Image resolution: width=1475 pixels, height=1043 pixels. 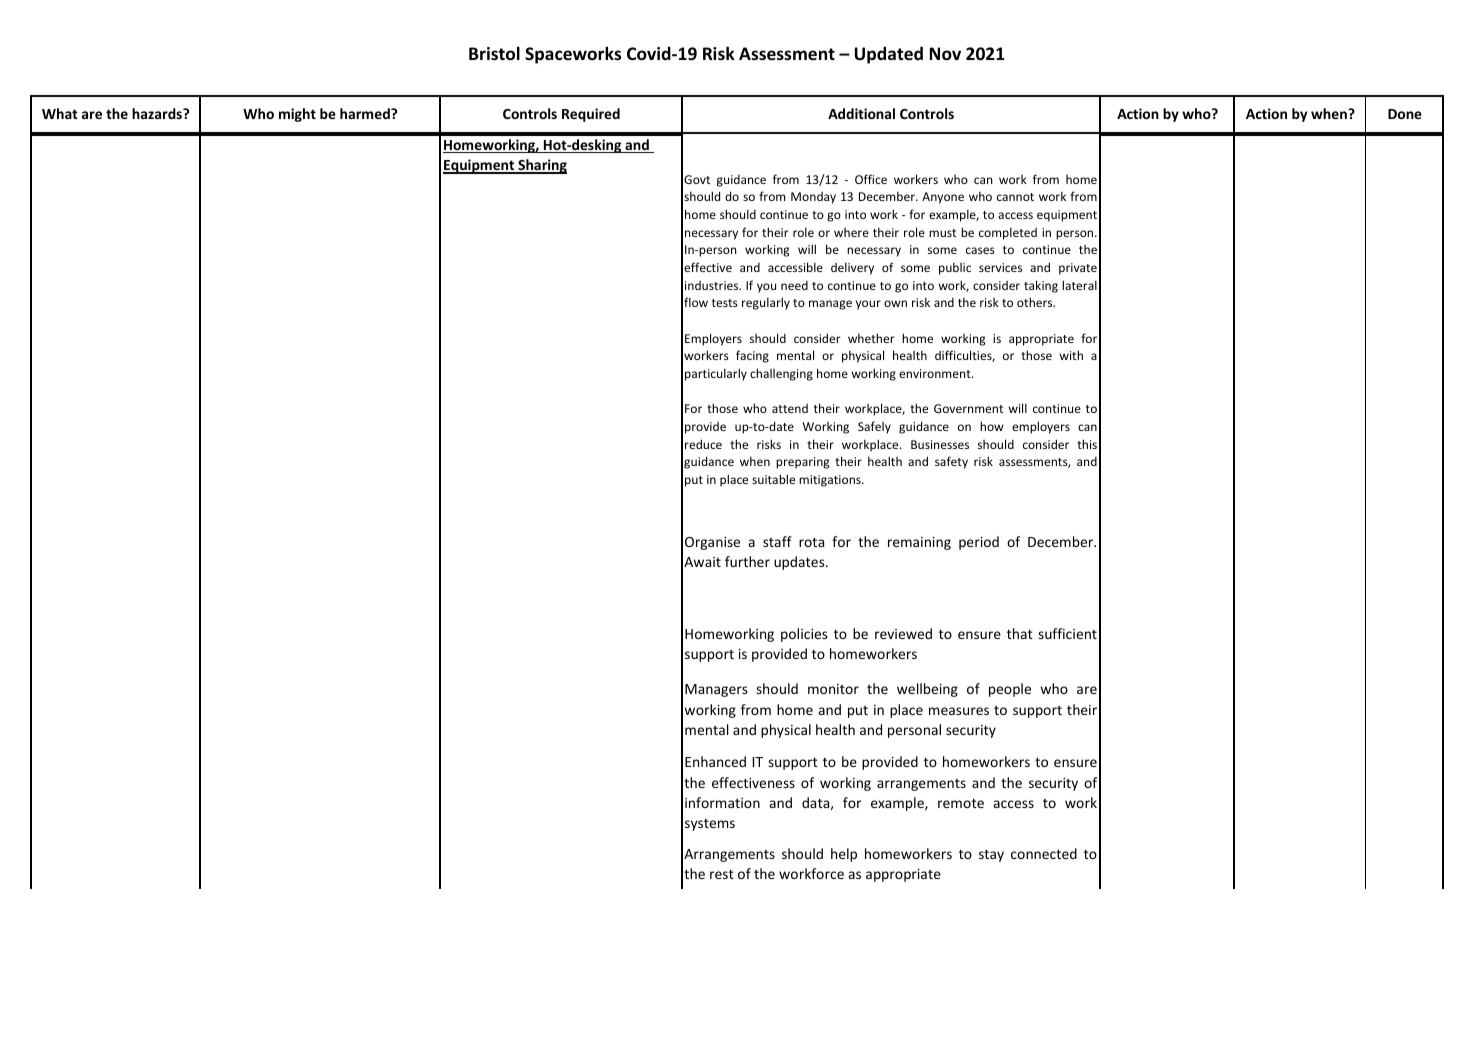 What do you see at coordinates (861, 113) in the screenshot?
I see `Additional` at bounding box center [861, 113].
